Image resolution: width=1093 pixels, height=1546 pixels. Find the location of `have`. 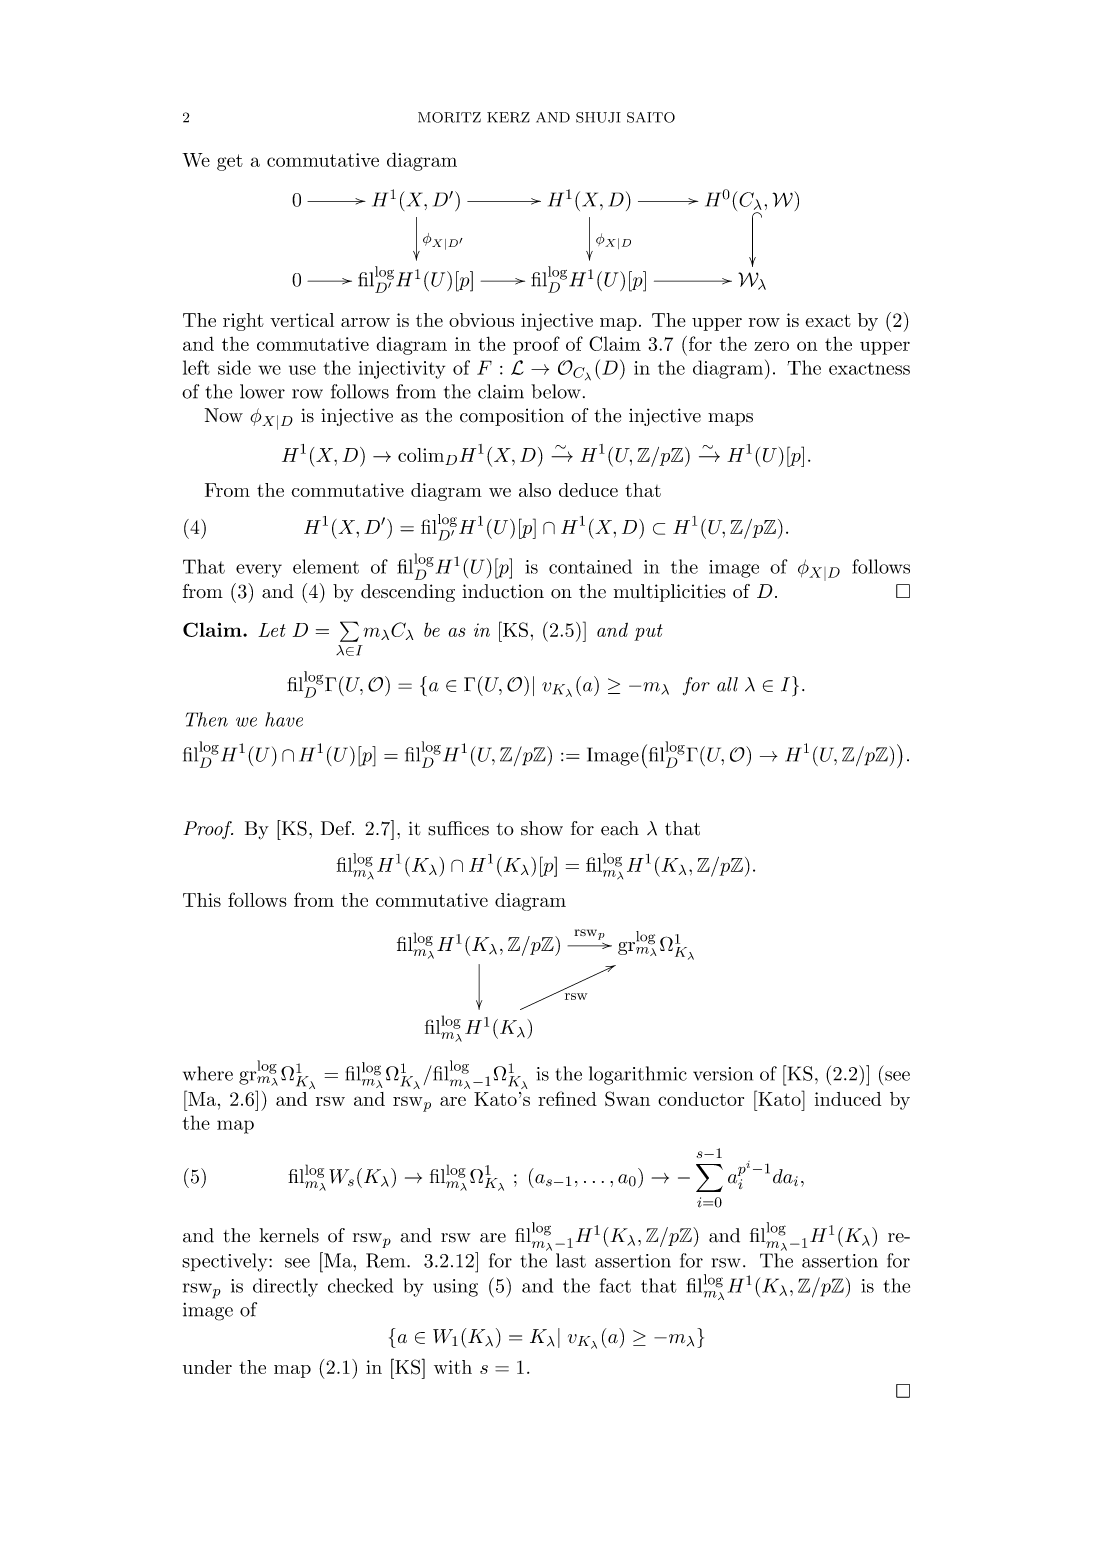

have is located at coordinates (284, 719).
